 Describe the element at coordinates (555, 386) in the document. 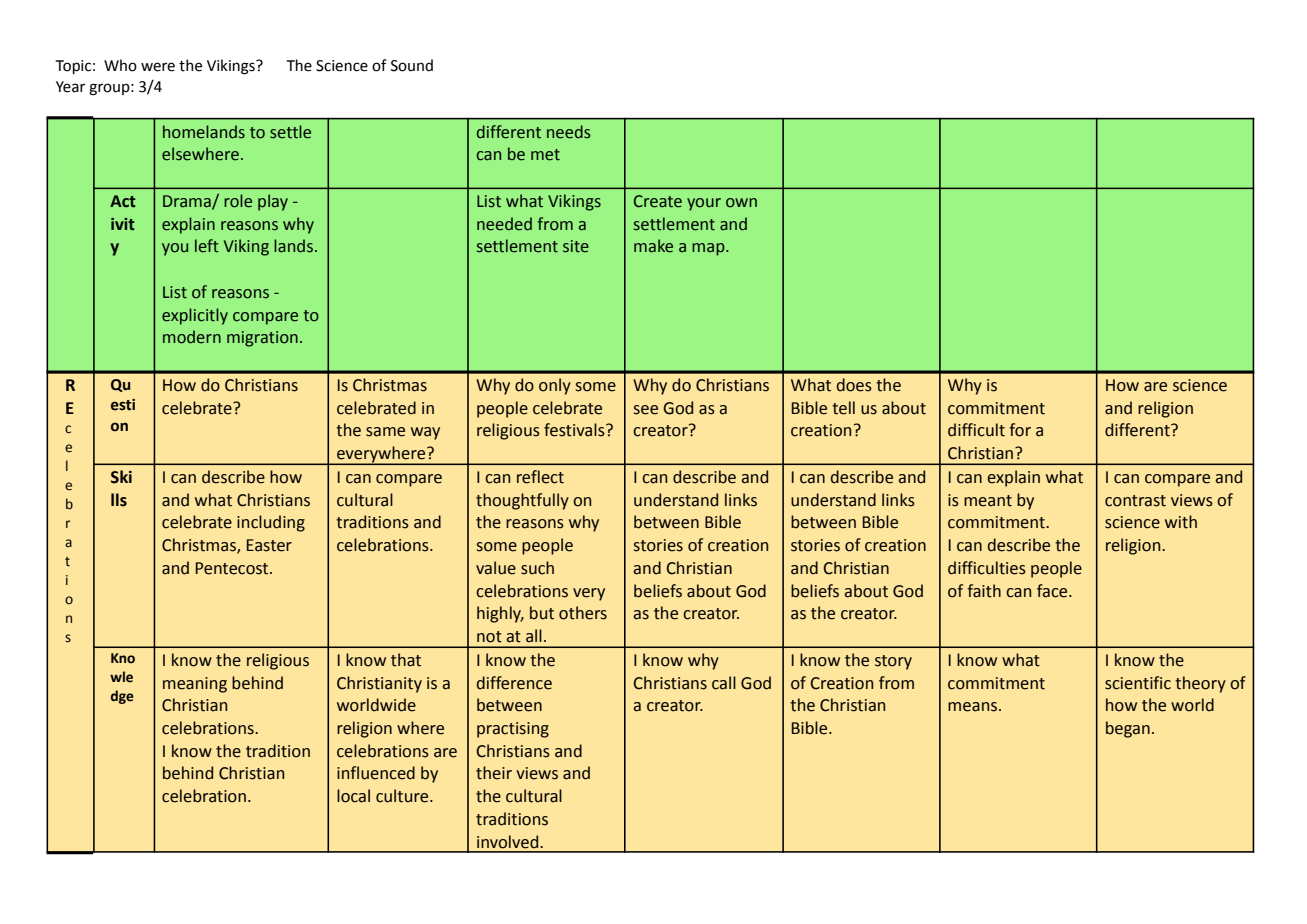

I see `only` at that location.
